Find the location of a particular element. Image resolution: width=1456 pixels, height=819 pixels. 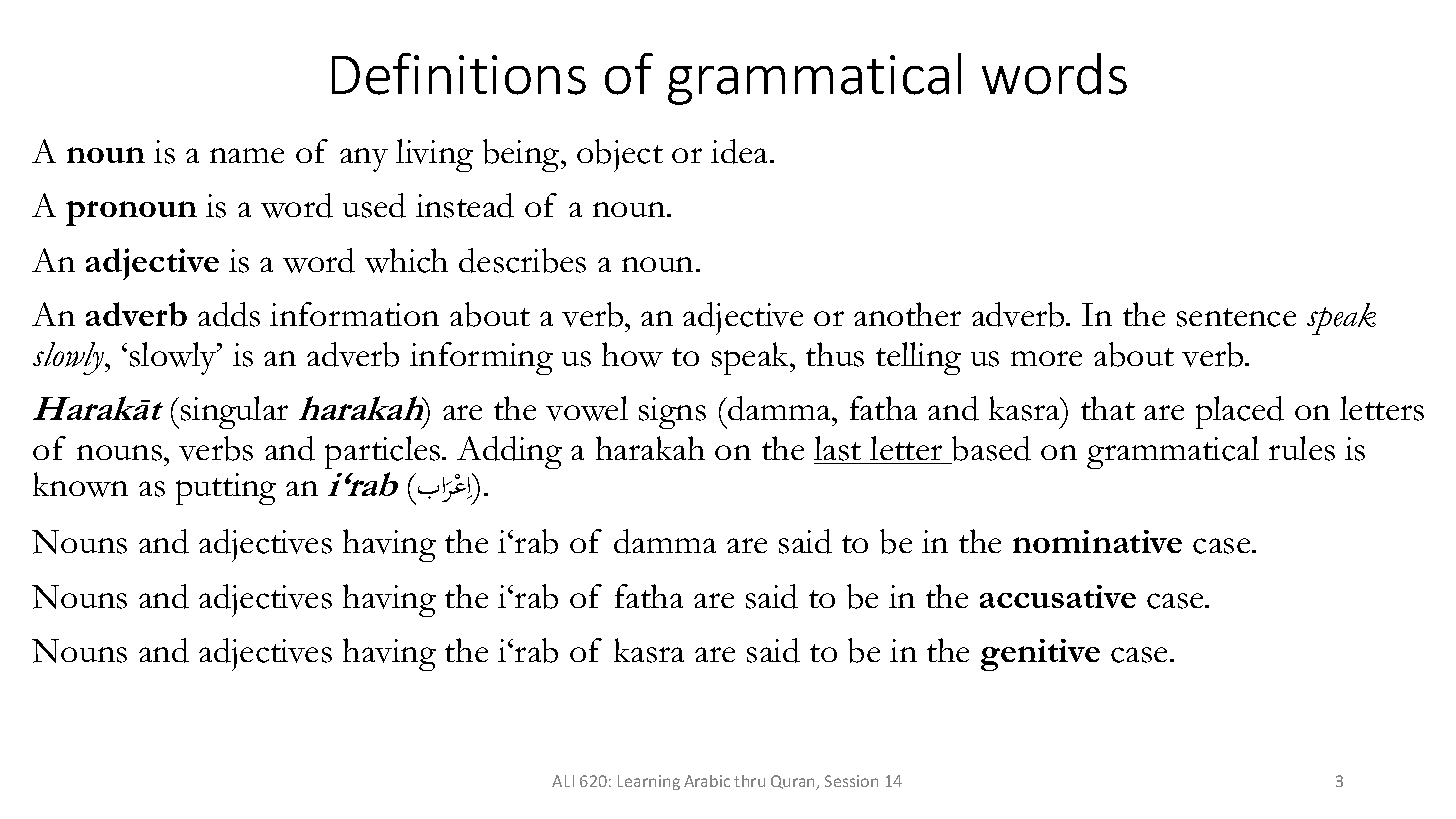

name is located at coordinates (247, 155).
